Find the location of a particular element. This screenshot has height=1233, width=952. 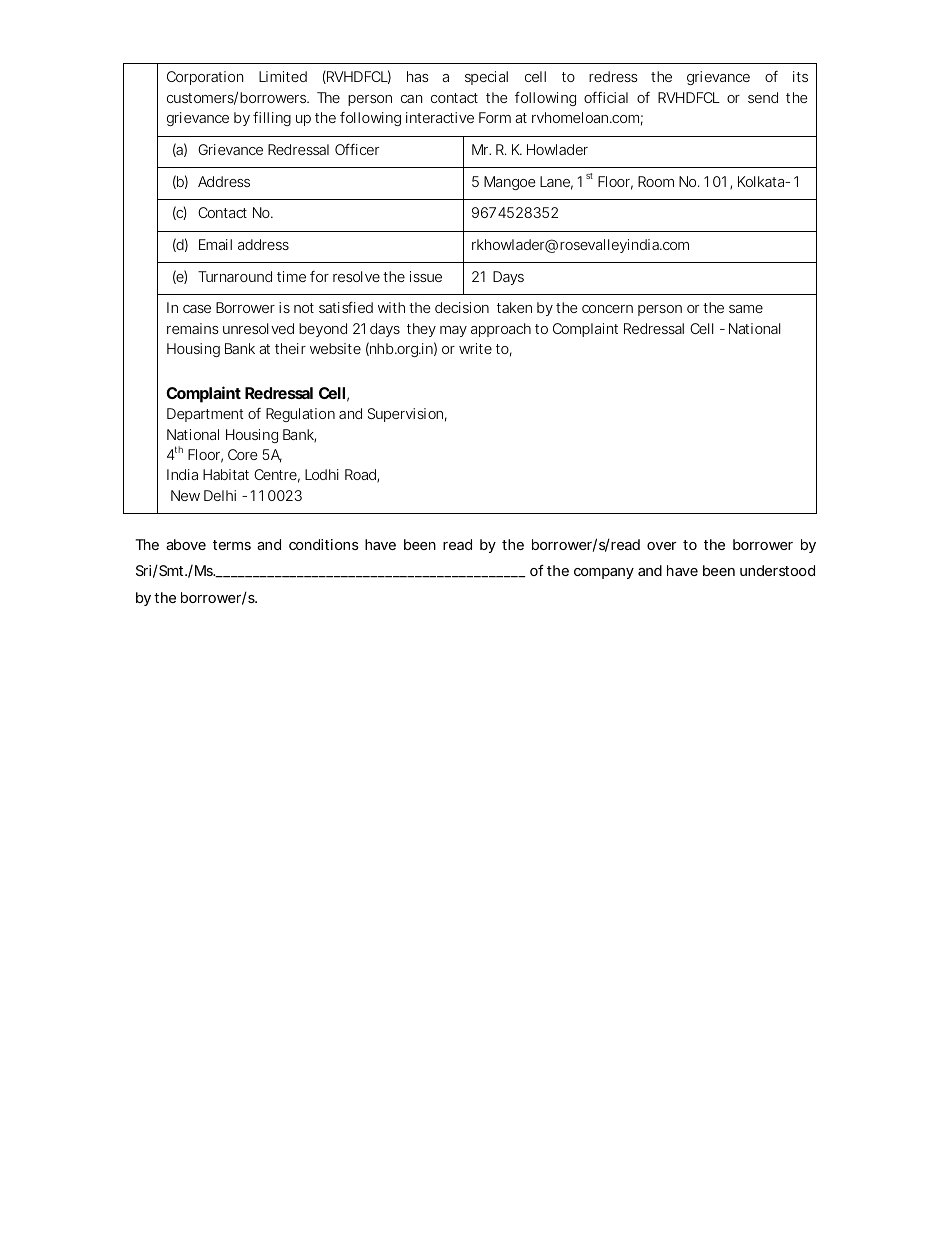

not is located at coordinates (304, 308).
